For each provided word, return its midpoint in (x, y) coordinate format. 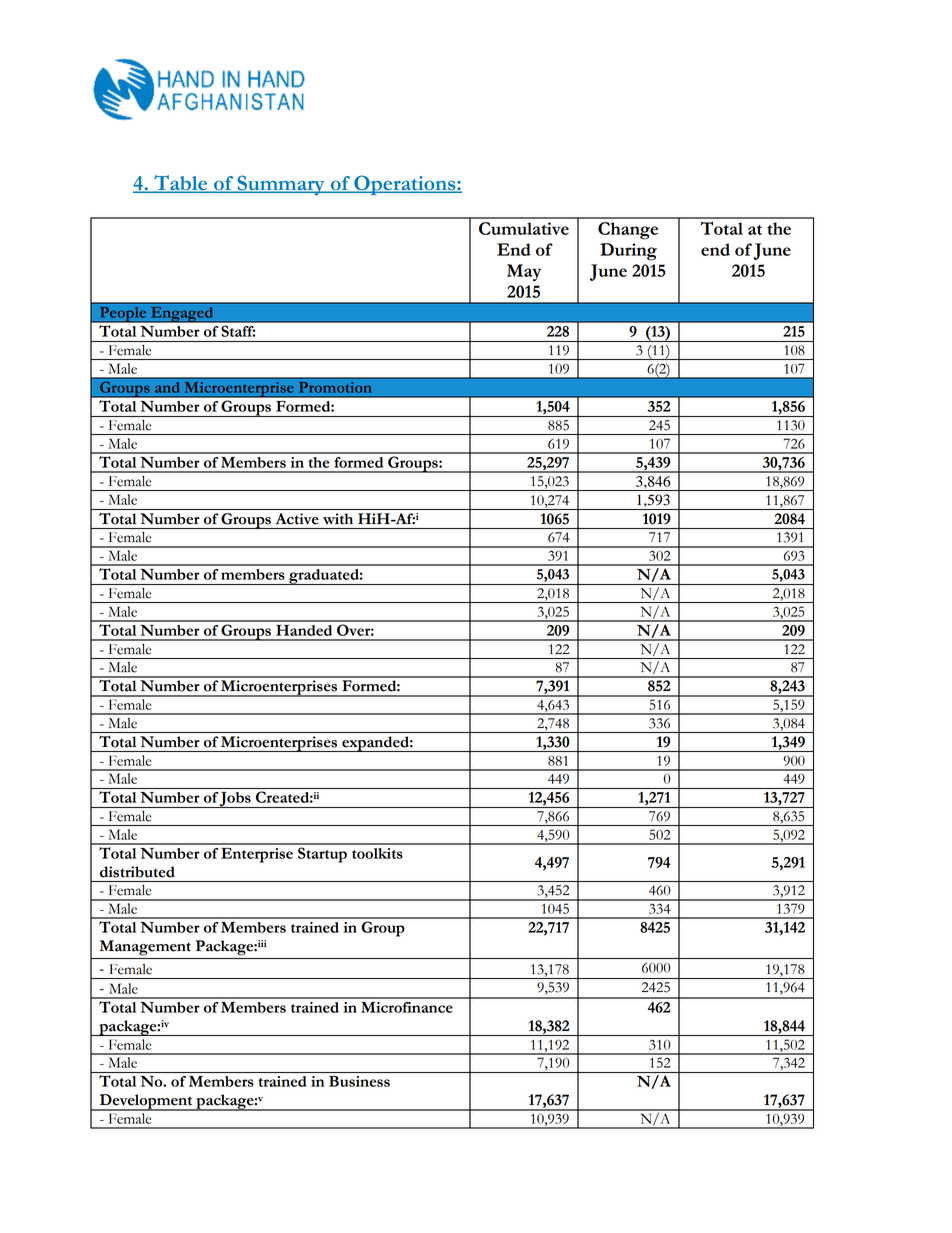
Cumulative (524, 228)
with (338, 519)
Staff (238, 331)
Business (359, 1081)
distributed (137, 872)
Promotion (335, 386)
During (628, 252)
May (524, 272)
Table (180, 184)
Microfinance (407, 1007)
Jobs (236, 800)
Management (145, 947)
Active (297, 519)
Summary (281, 185)
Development (146, 1102)
